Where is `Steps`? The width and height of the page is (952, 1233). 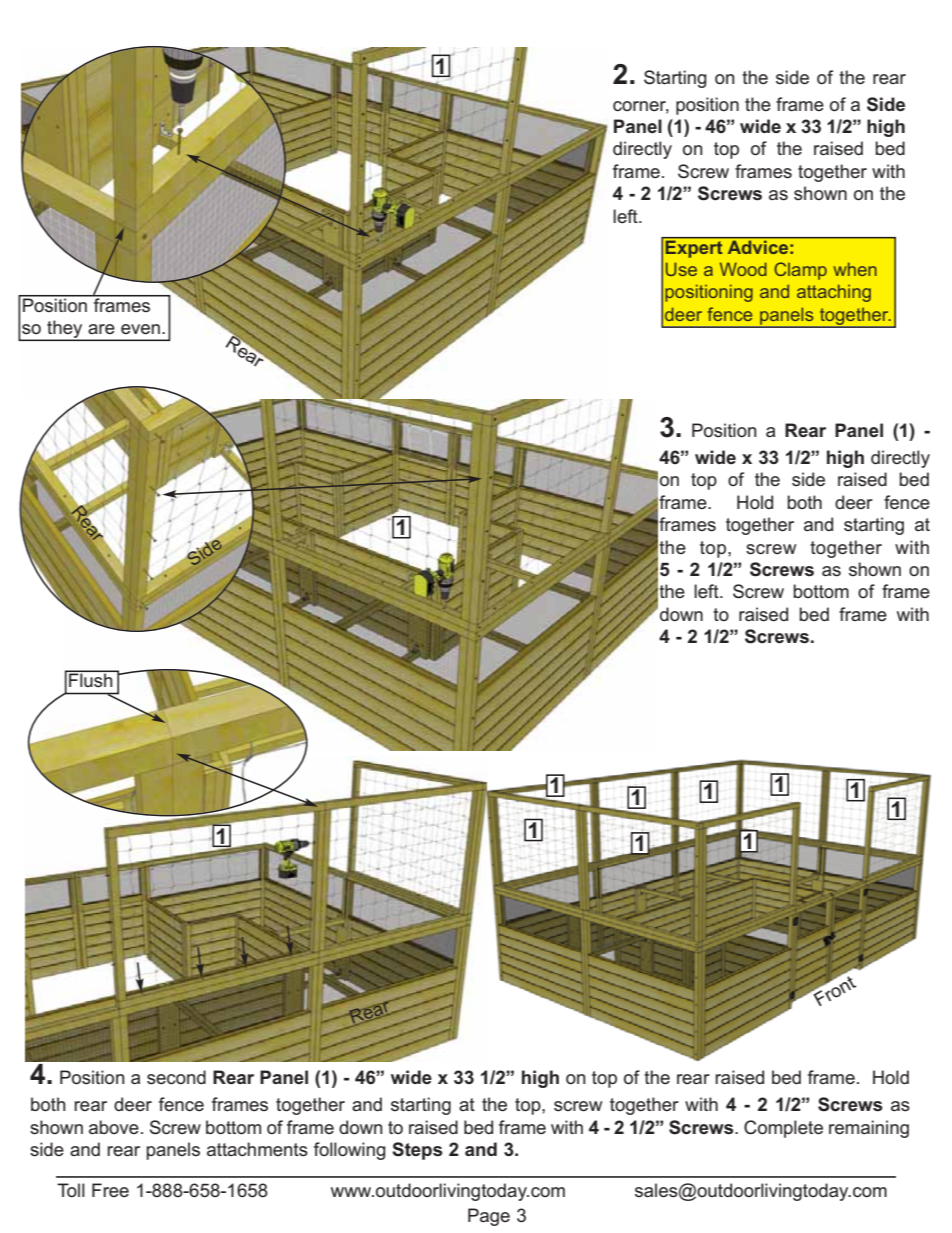
Steps is located at coordinates (417, 1151).
